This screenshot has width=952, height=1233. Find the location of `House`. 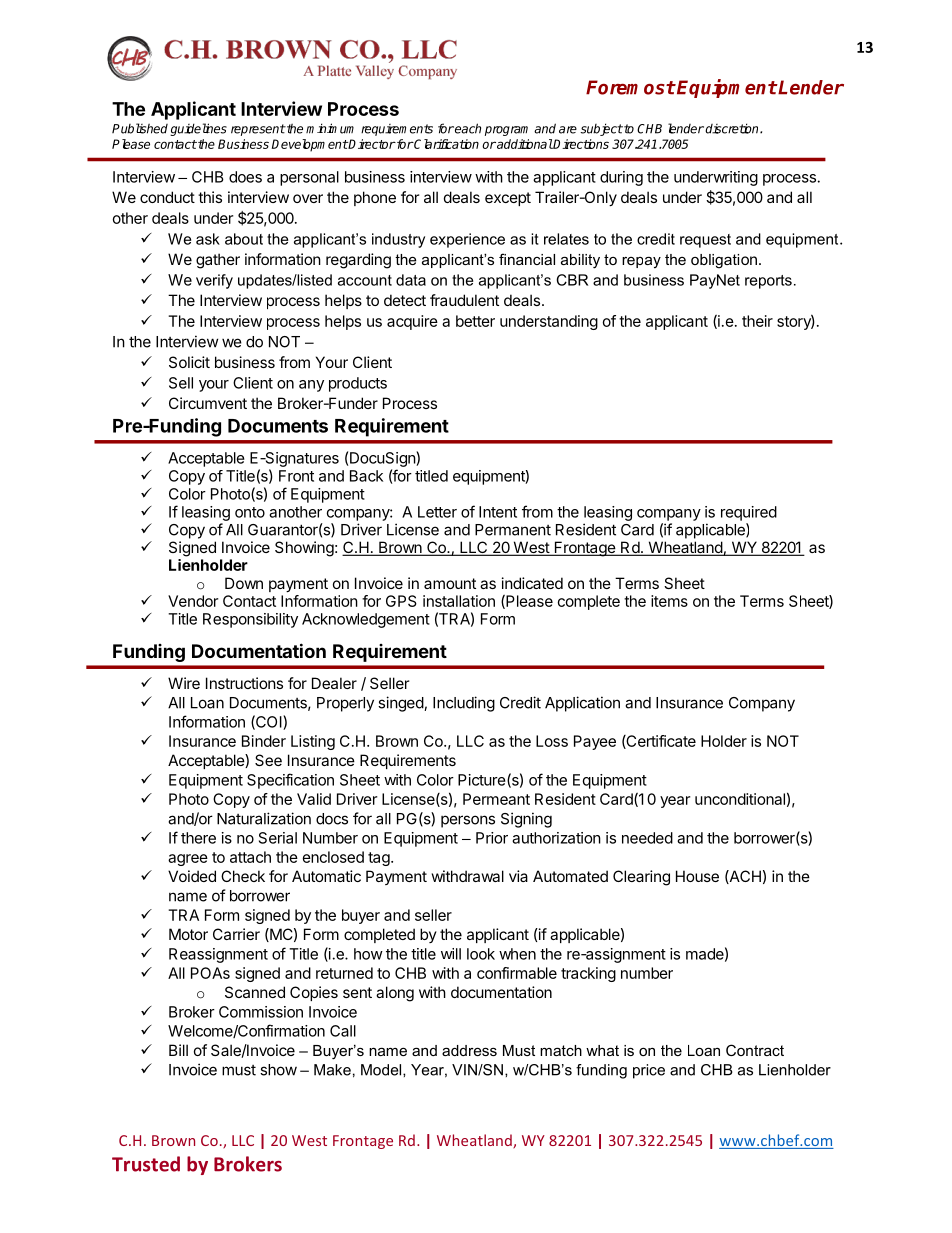

House is located at coordinates (697, 876).
